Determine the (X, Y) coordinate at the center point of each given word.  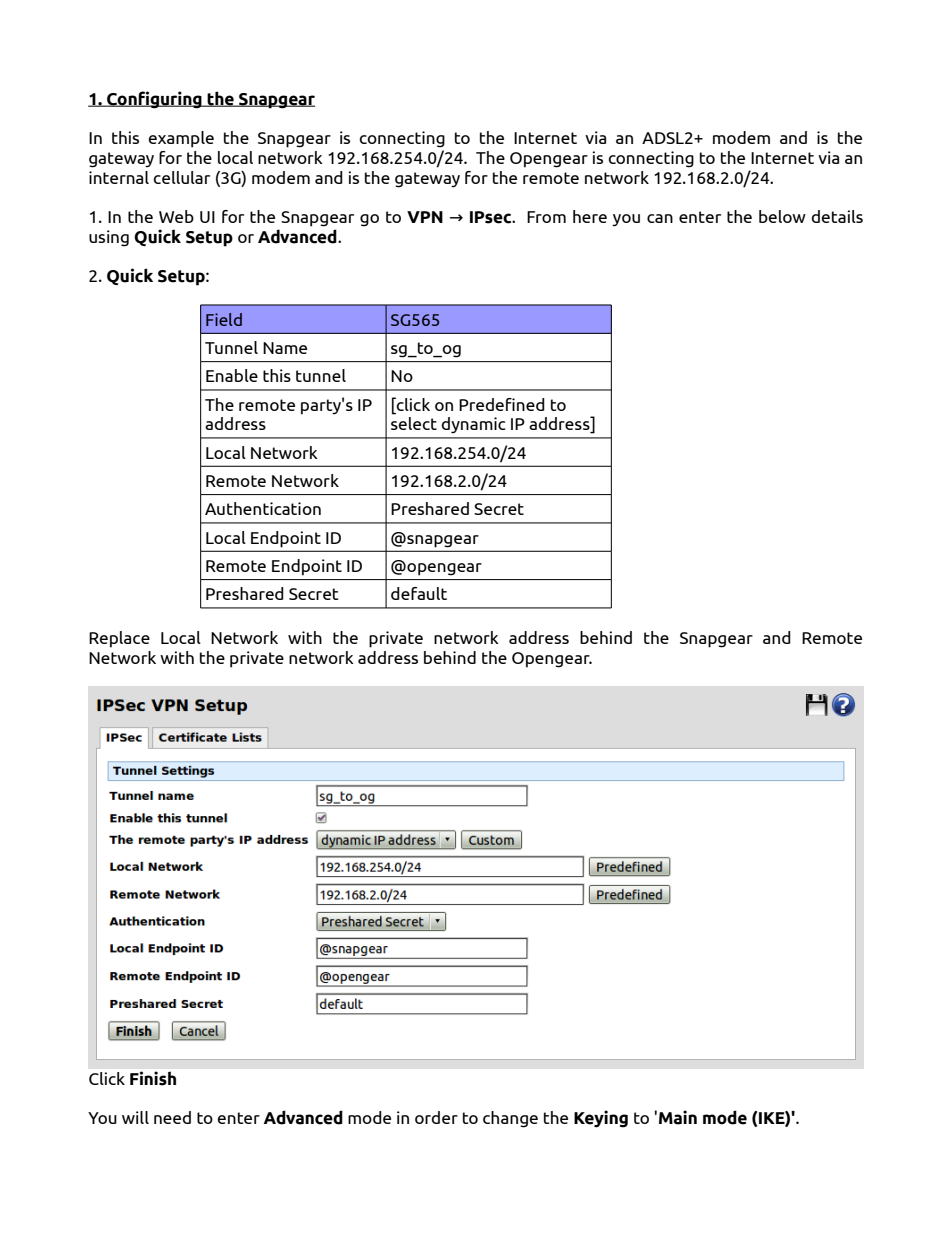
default (419, 593)
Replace (119, 639)
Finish (153, 1078)
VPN (425, 217)
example (181, 139)
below (782, 216)
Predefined (502, 404)
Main (678, 1117)
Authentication (263, 508)
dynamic (473, 425)
